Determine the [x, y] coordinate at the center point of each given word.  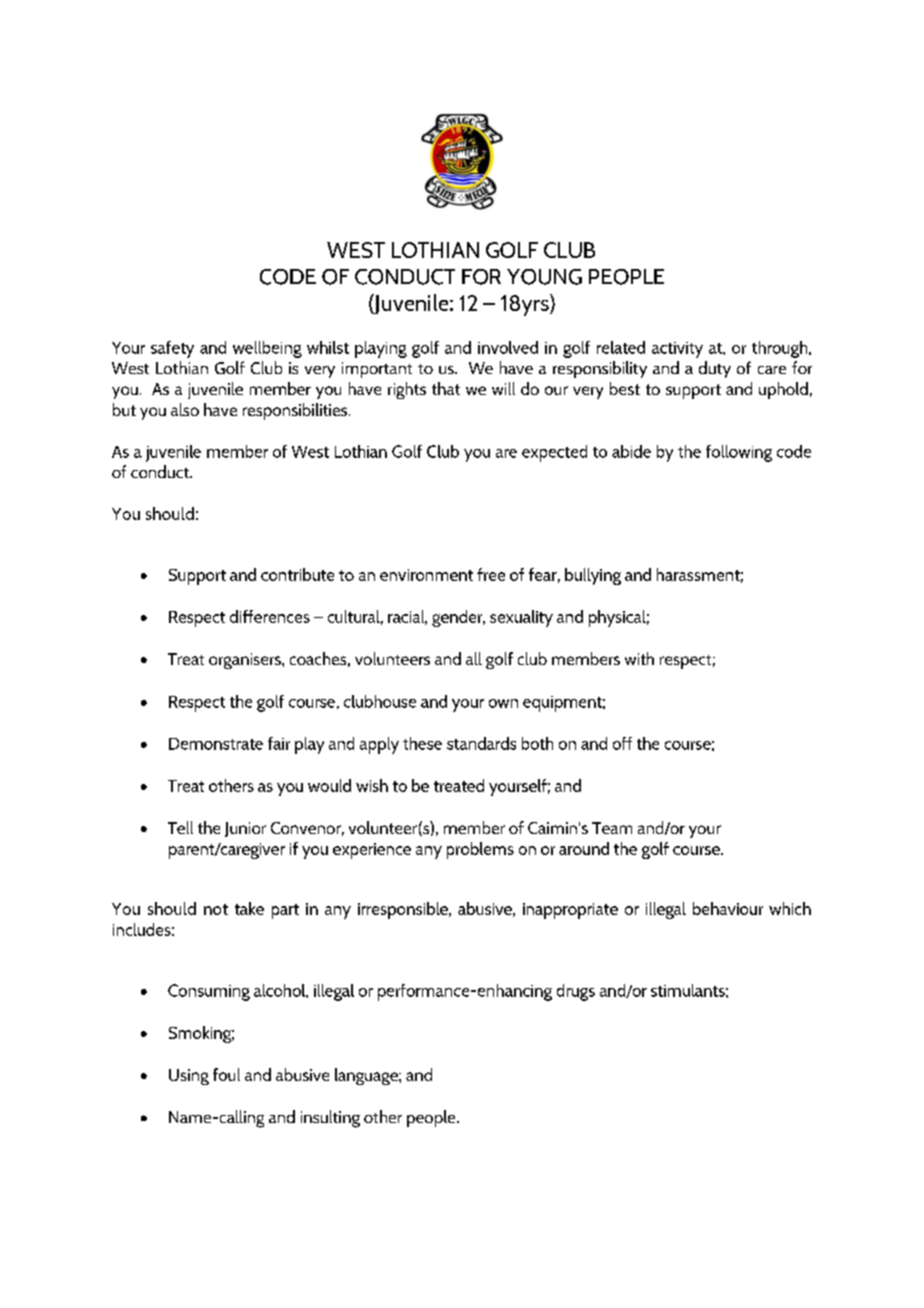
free [491, 574]
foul [226, 1074]
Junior [245, 829]
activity [677, 350]
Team [612, 828]
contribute [297, 574]
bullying [593, 576]
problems [480, 850]
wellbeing [267, 349]
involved [508, 347]
